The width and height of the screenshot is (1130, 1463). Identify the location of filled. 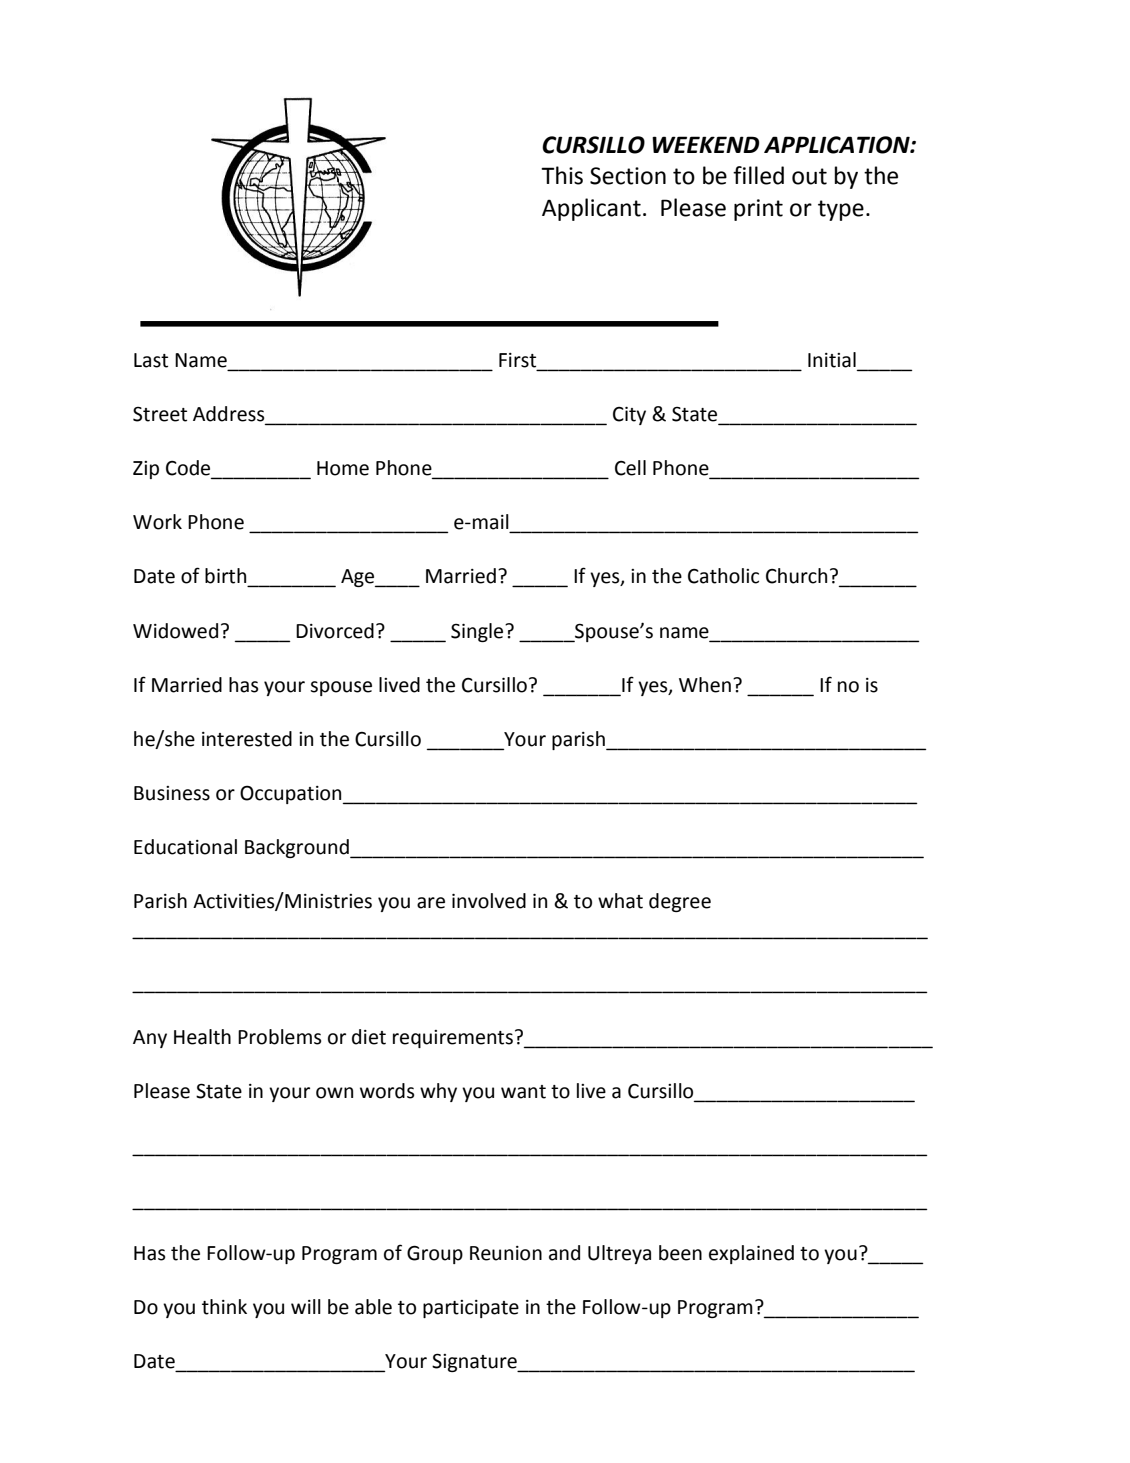
(758, 175).
